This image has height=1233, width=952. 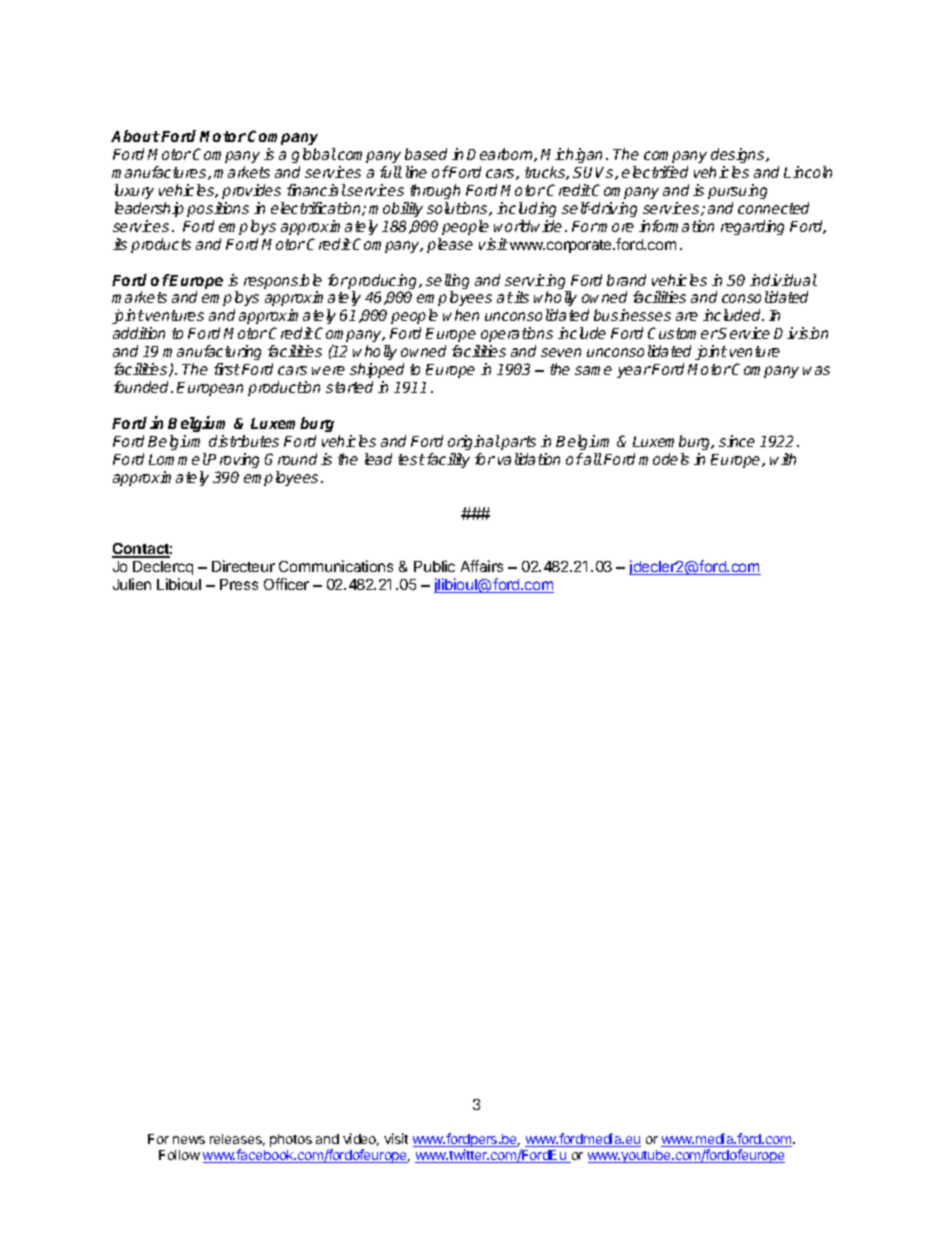 What do you see at coordinates (239, 584) in the image?
I see `Press` at bounding box center [239, 584].
